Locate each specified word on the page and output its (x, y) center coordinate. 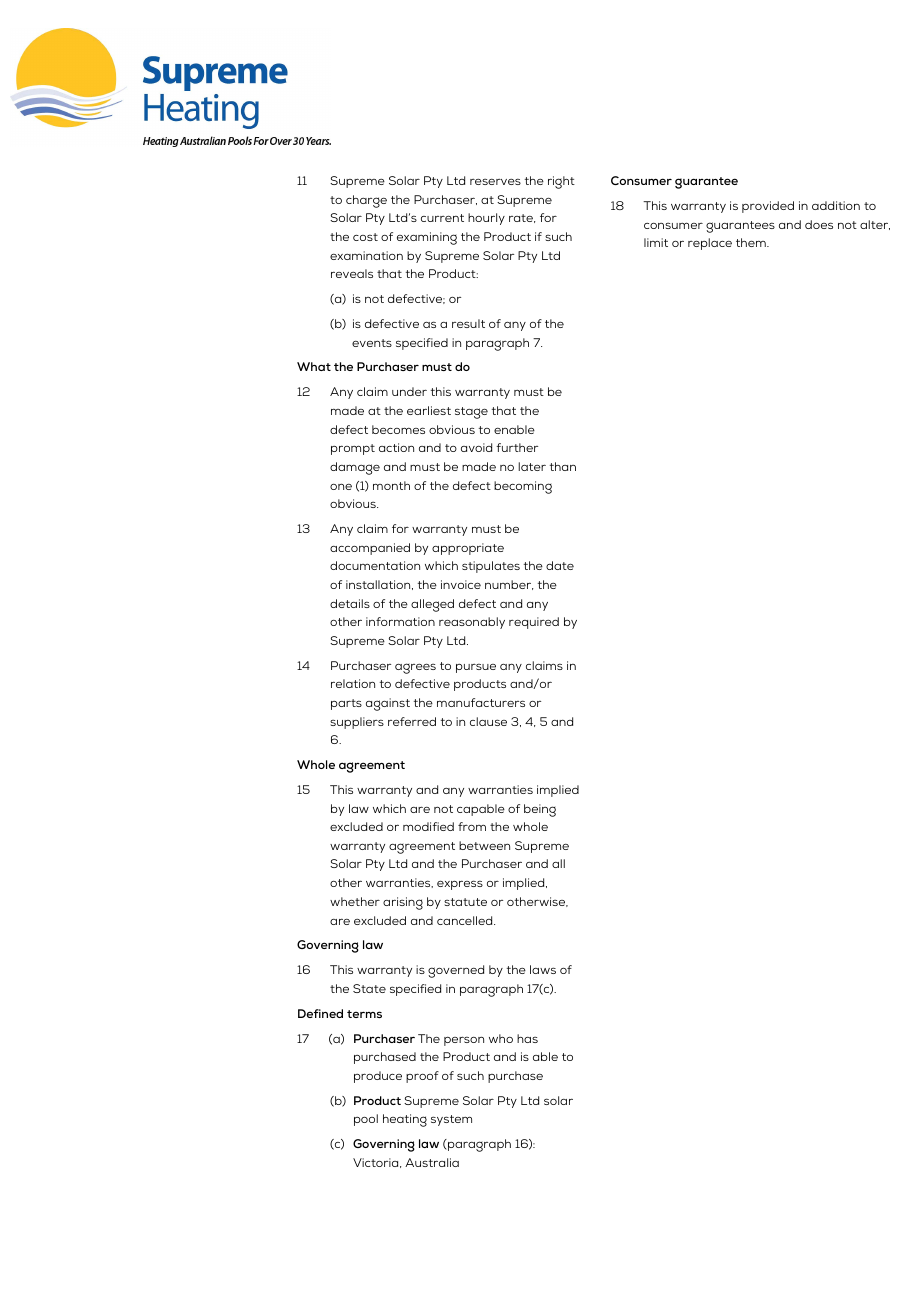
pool (366, 1120)
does (819, 224)
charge (366, 201)
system (451, 1120)
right (561, 182)
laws (543, 969)
